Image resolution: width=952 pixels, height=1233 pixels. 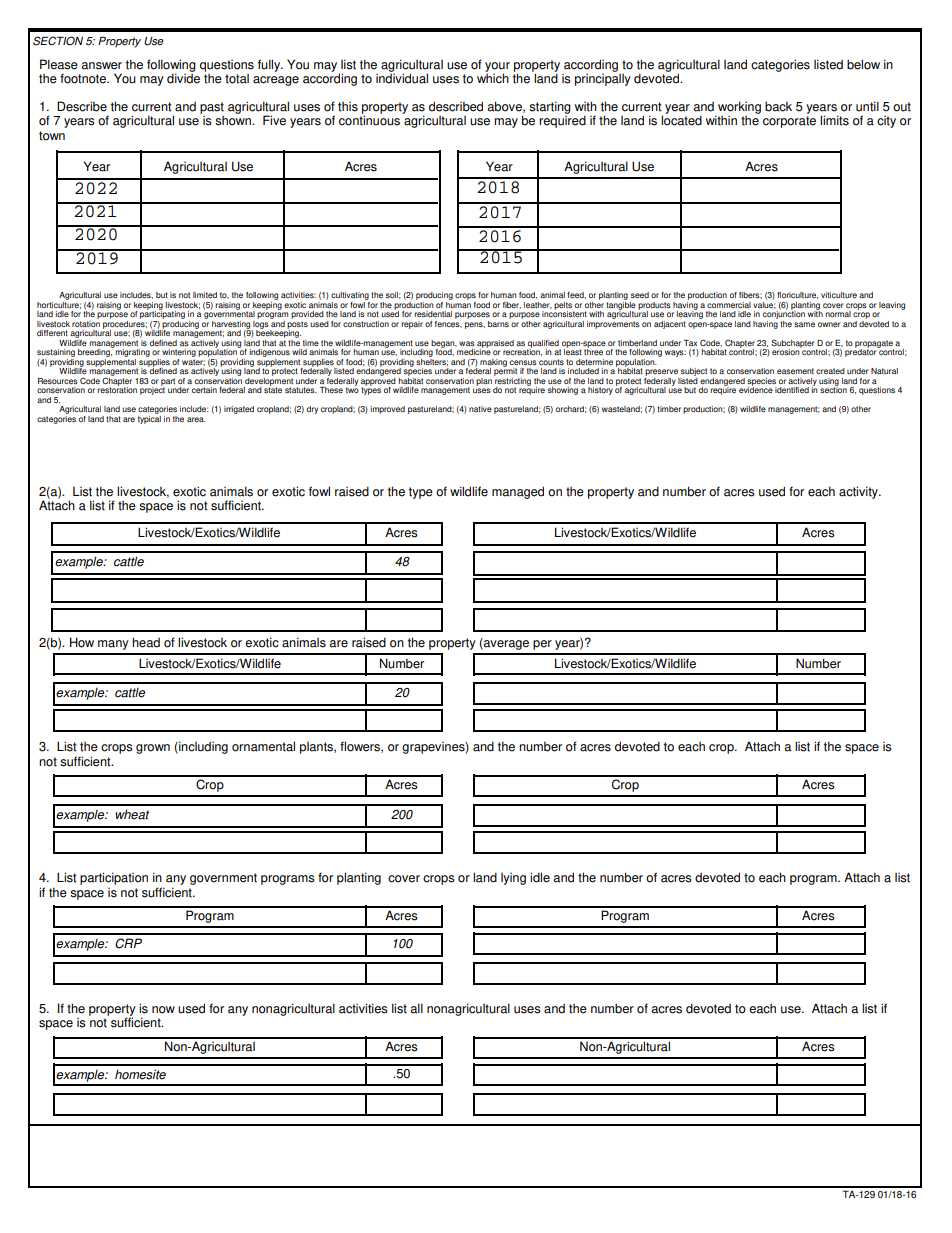 I want to click on now, so click(x=163, y=1010).
